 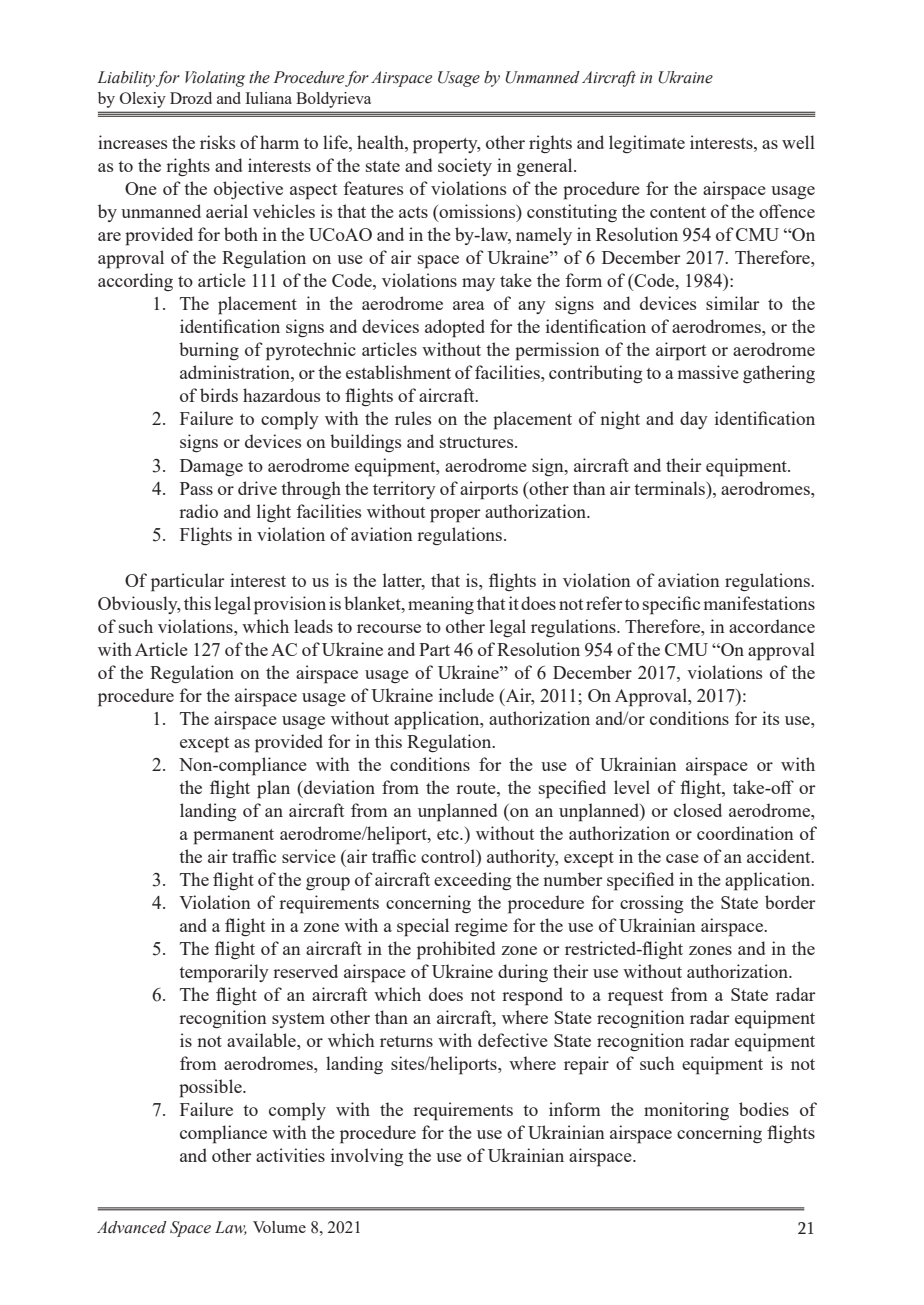 I want to click on temporarily, so click(x=224, y=973).
